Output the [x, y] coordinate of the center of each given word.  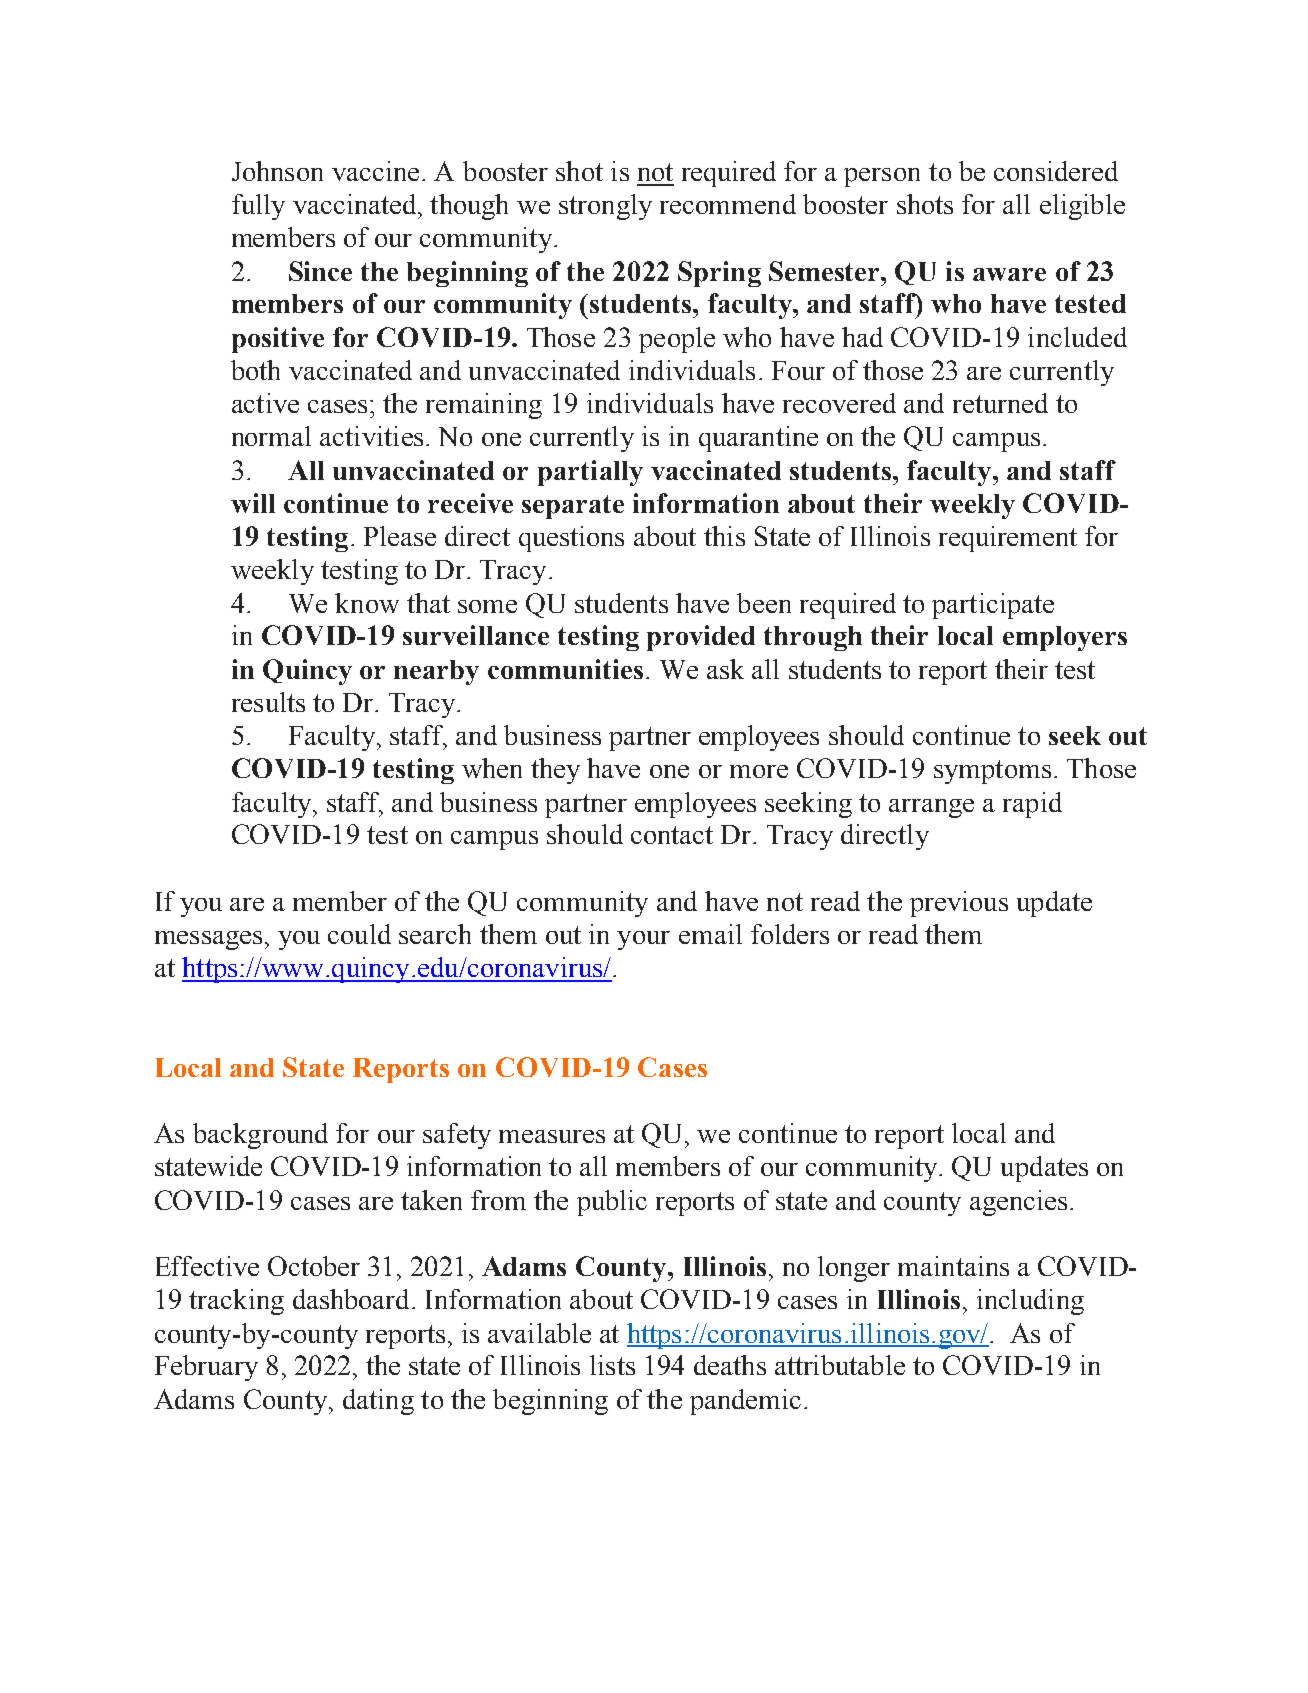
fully [258, 207]
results [268, 702]
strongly [605, 207]
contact [672, 835]
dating [378, 1402]
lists [612, 1365]
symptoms [992, 772]
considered [1056, 171]
